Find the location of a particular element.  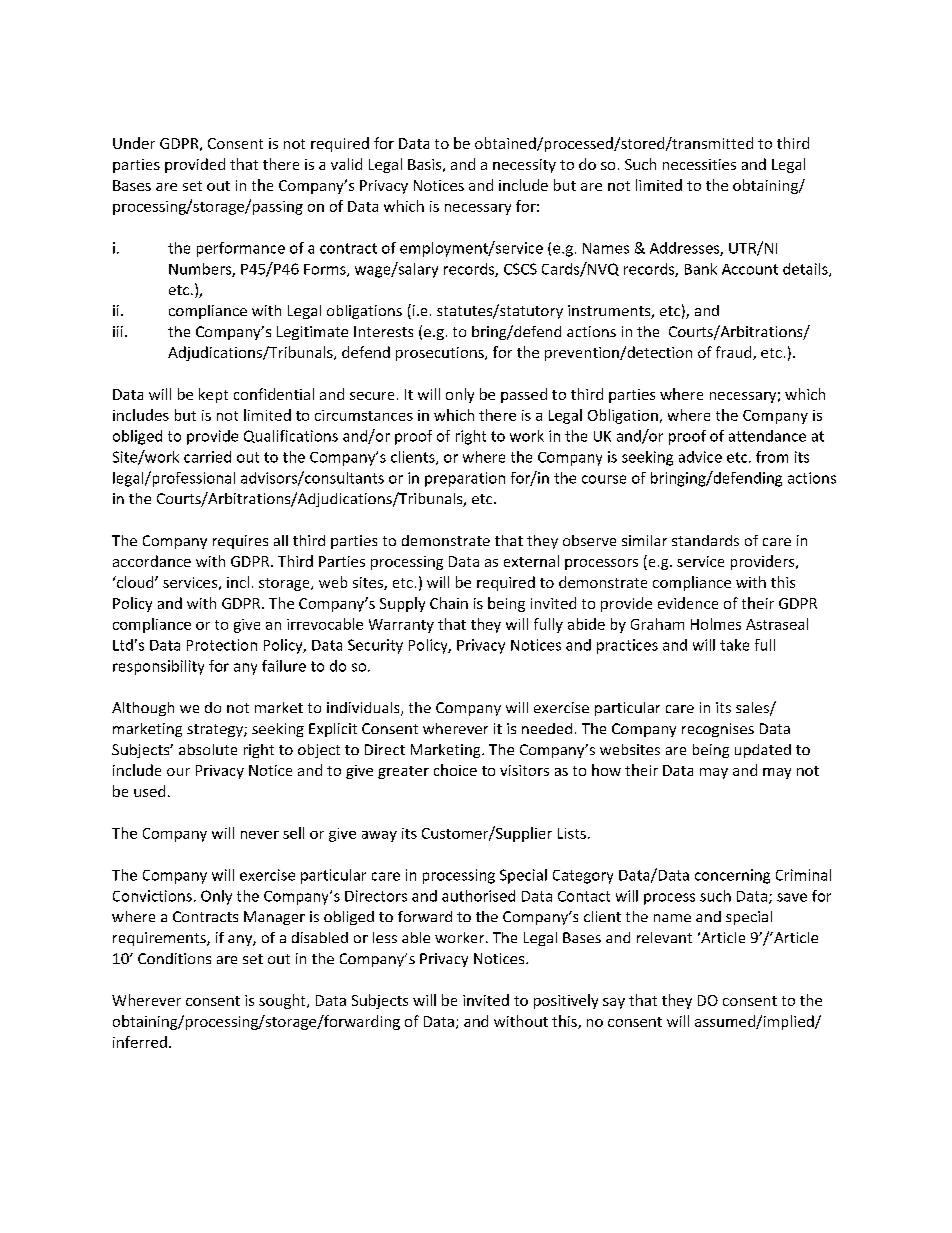

evidence is located at coordinates (688, 603).
